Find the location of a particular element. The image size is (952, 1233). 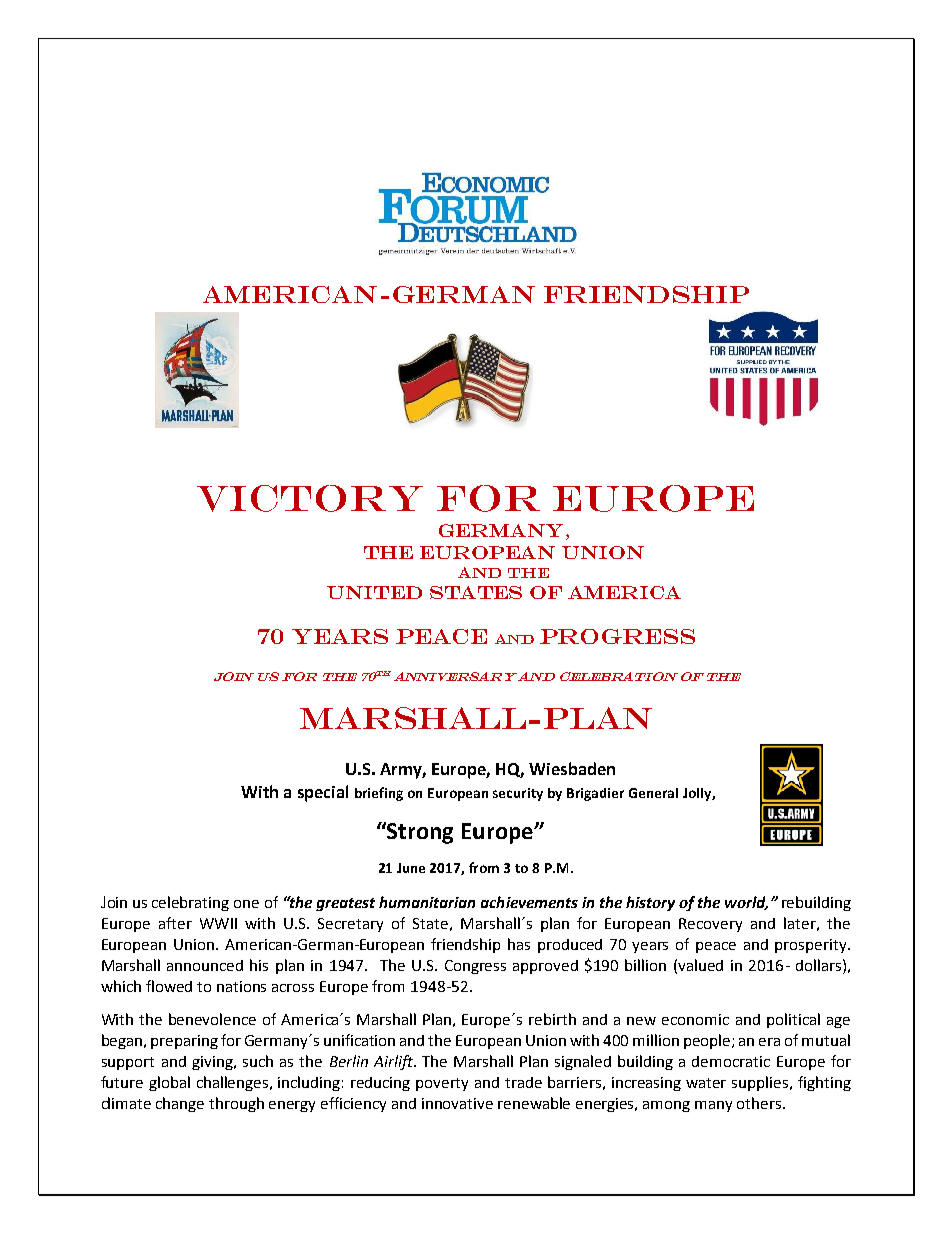

Brigadier is located at coordinates (595, 794).
